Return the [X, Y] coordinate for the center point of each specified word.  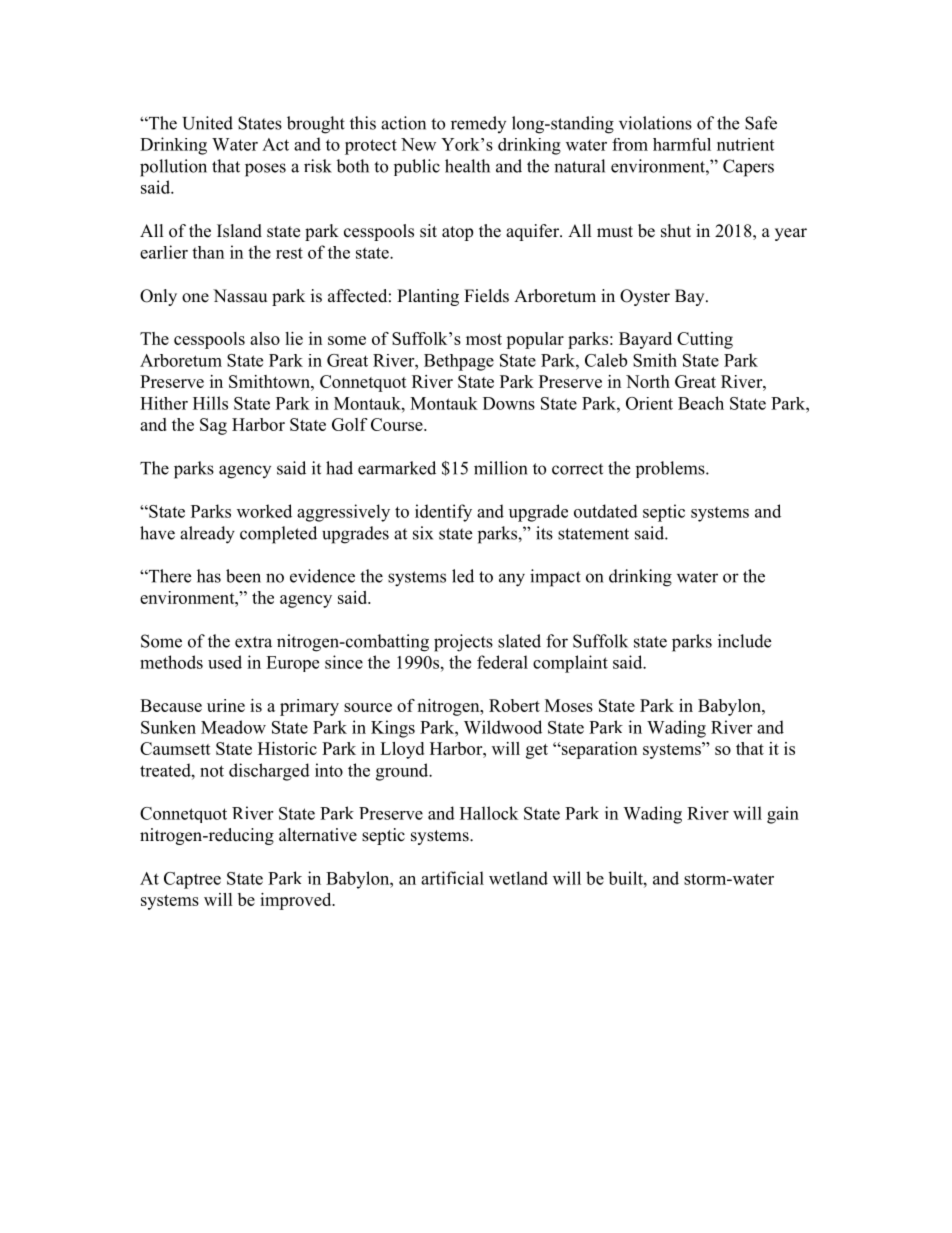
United [207, 123]
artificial [452, 878]
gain [783, 815]
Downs [509, 403]
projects [463, 643]
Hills [210, 403]
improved [297, 901]
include [744, 641]
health [467, 166]
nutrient [745, 144]
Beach [701, 403]
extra [253, 642]
